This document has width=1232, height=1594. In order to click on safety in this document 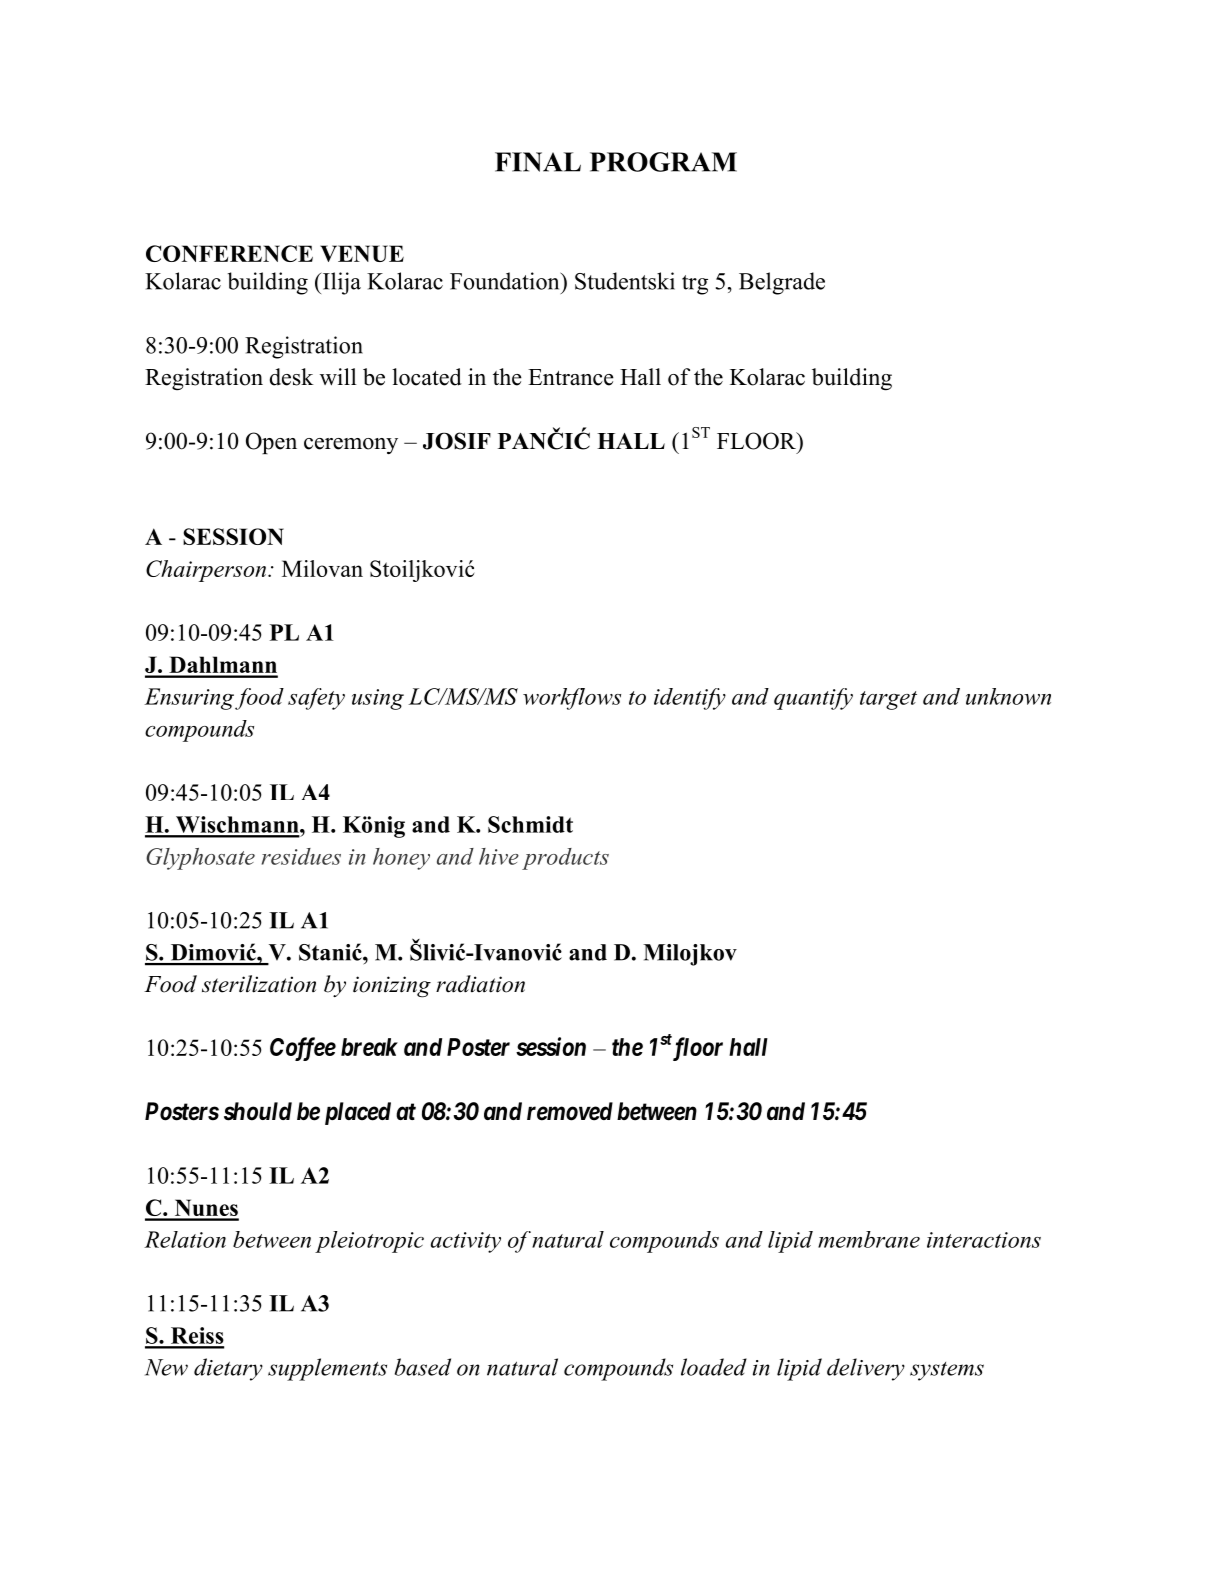, I will do `click(316, 699)`.
